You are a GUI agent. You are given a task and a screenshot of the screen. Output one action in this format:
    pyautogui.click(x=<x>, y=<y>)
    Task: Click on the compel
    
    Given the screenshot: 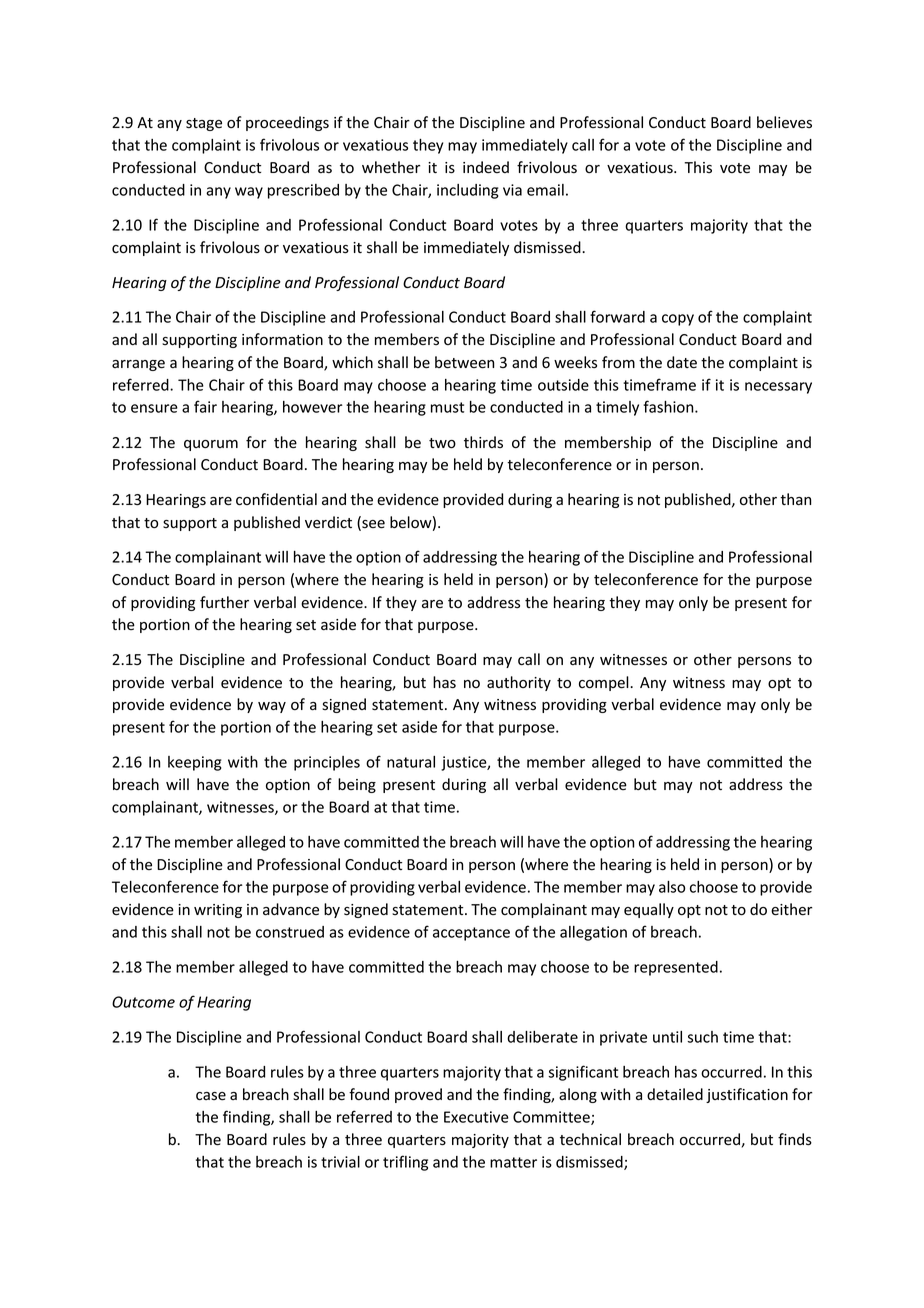 What is the action you would take?
    pyautogui.click(x=605, y=683)
